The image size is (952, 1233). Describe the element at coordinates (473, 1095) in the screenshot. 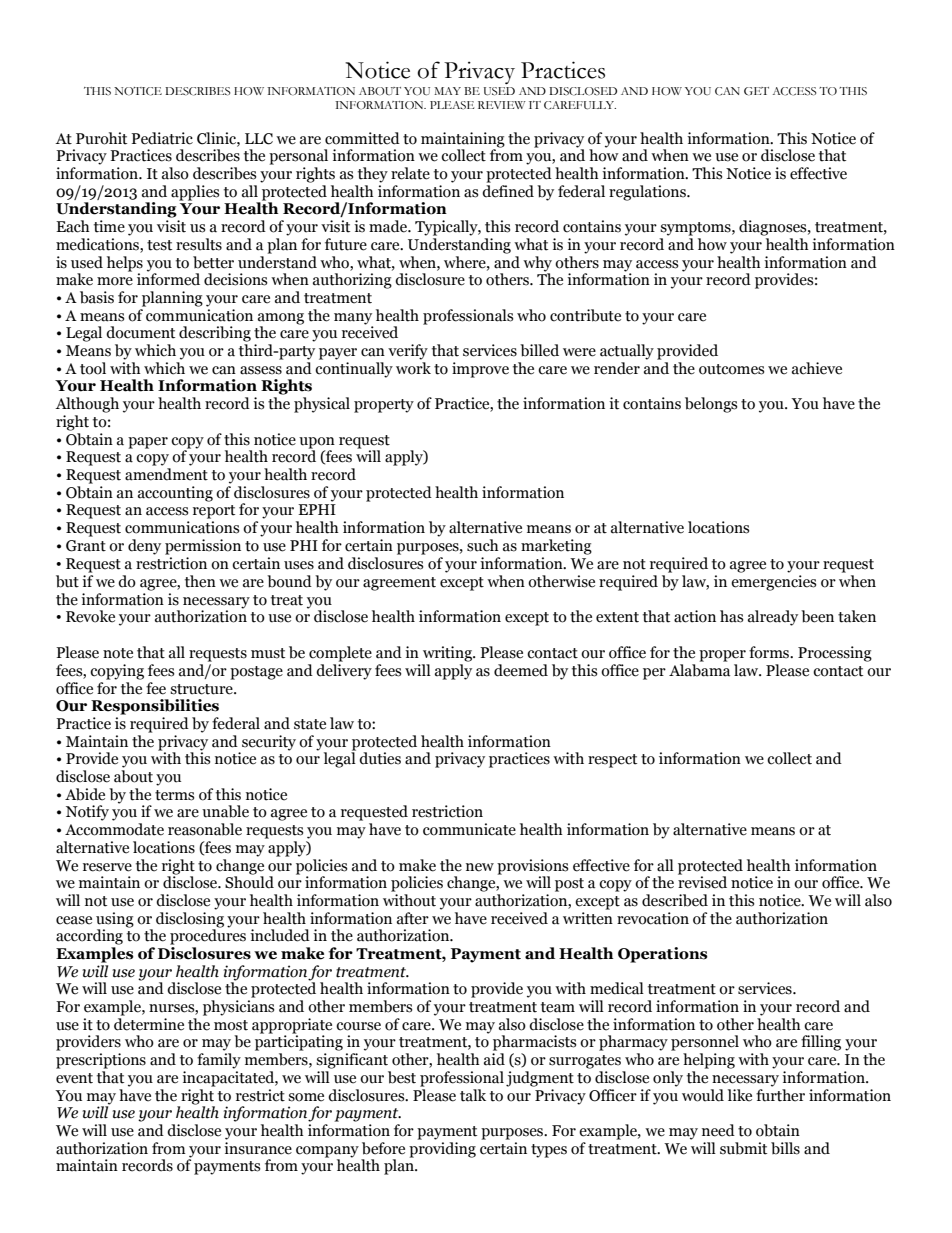

I see `talk` at that location.
